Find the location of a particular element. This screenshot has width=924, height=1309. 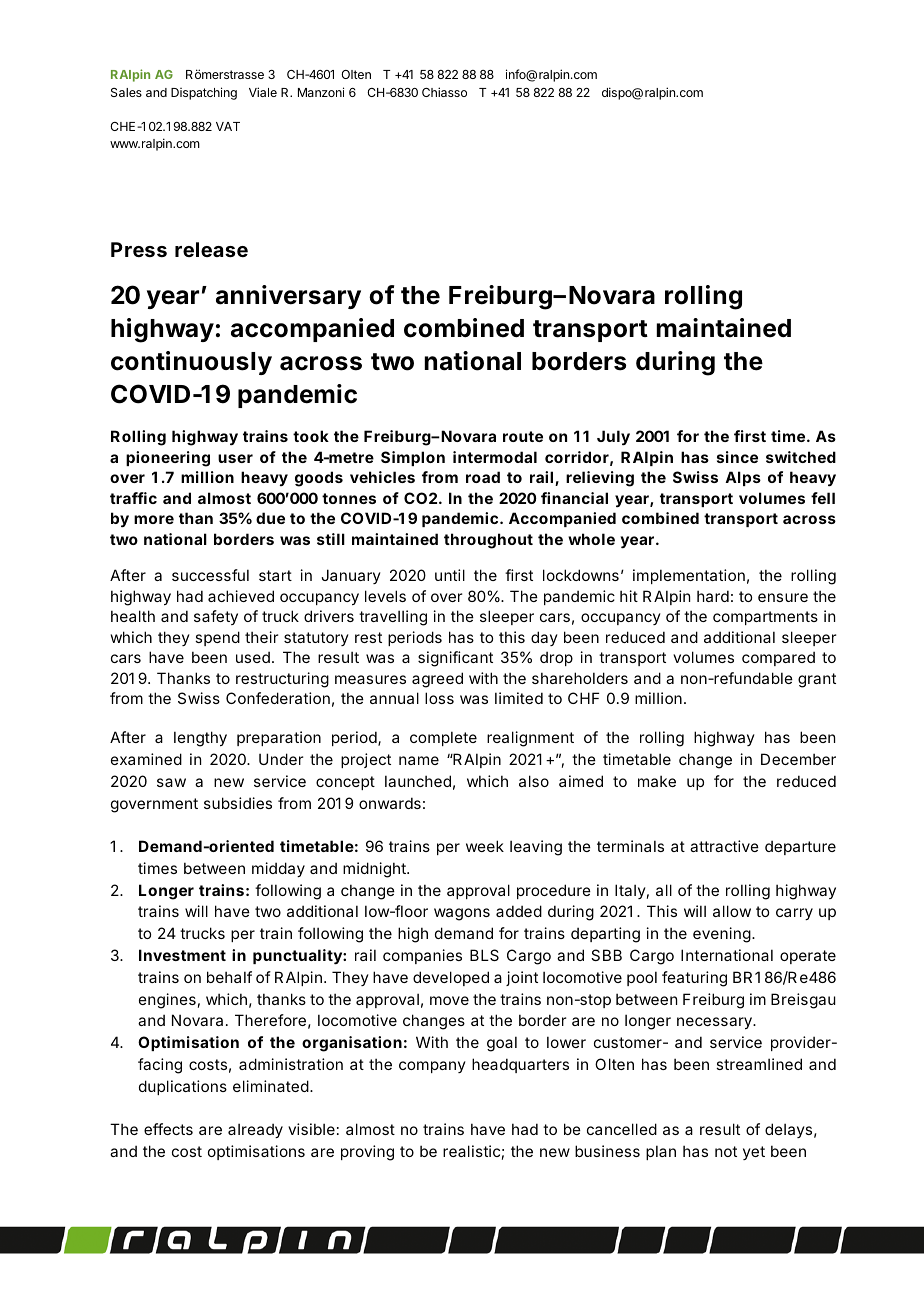

complete is located at coordinates (443, 738).
